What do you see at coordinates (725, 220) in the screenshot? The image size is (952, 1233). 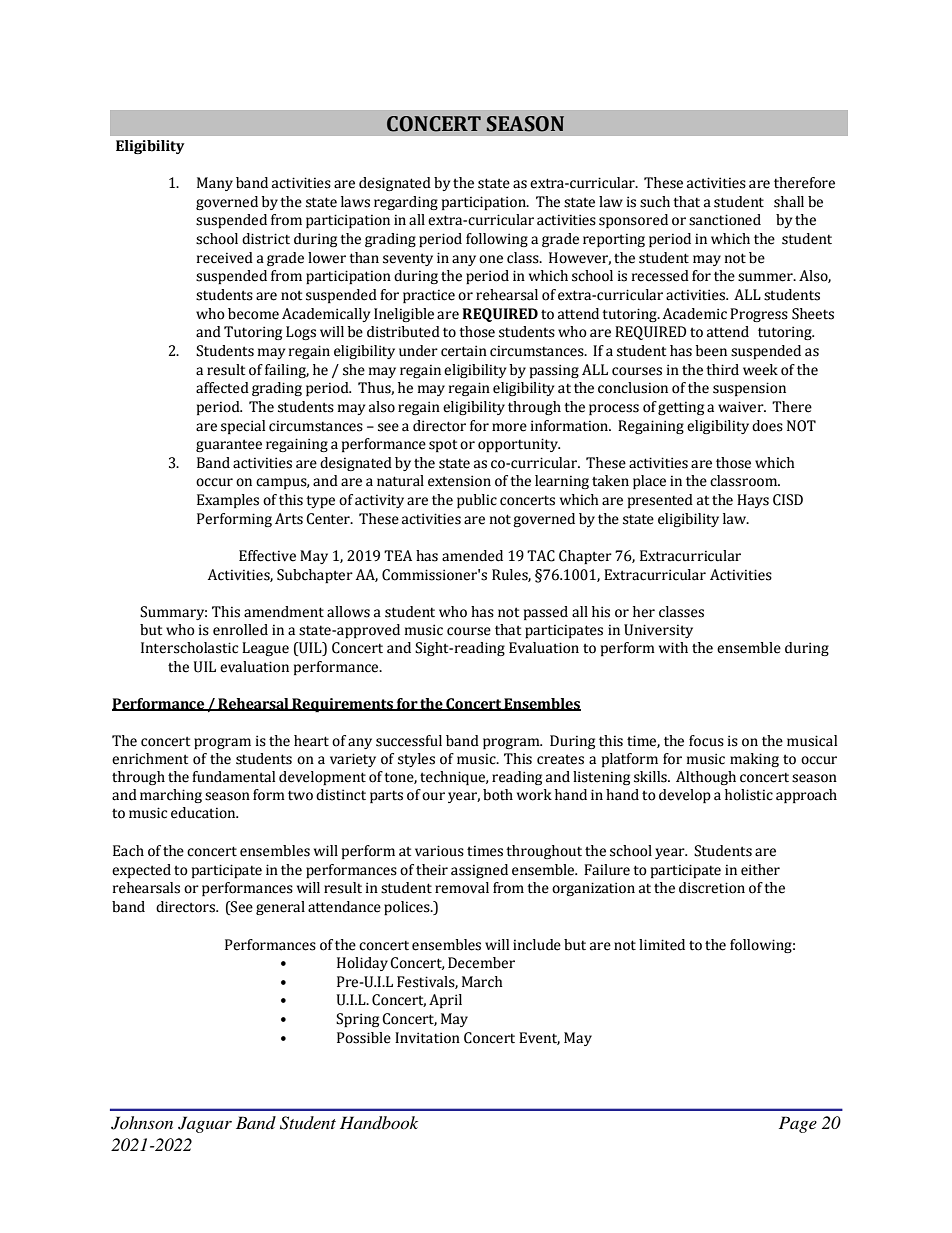 I see `sanctioned` at bounding box center [725, 220].
